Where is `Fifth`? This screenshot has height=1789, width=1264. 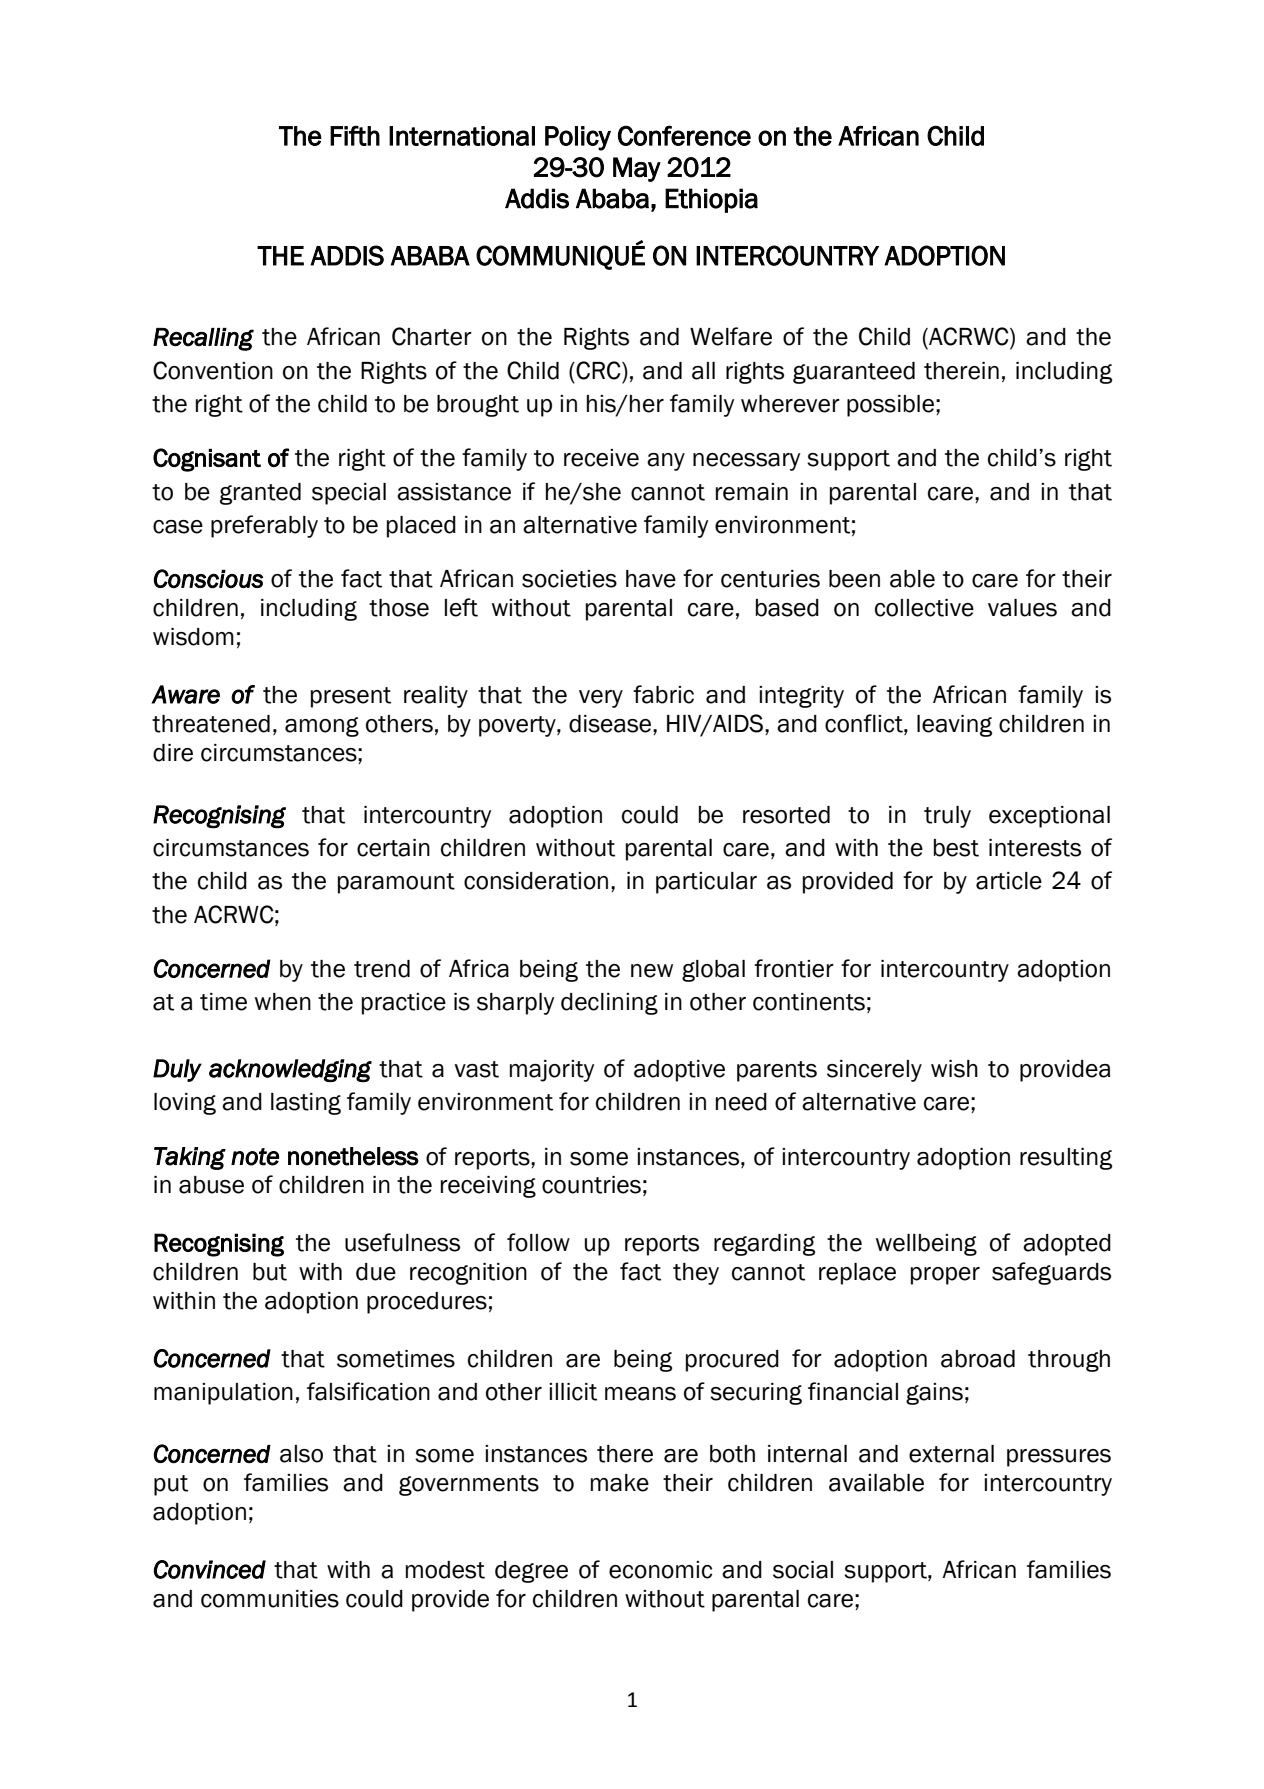
Fifth is located at coordinates (355, 135).
